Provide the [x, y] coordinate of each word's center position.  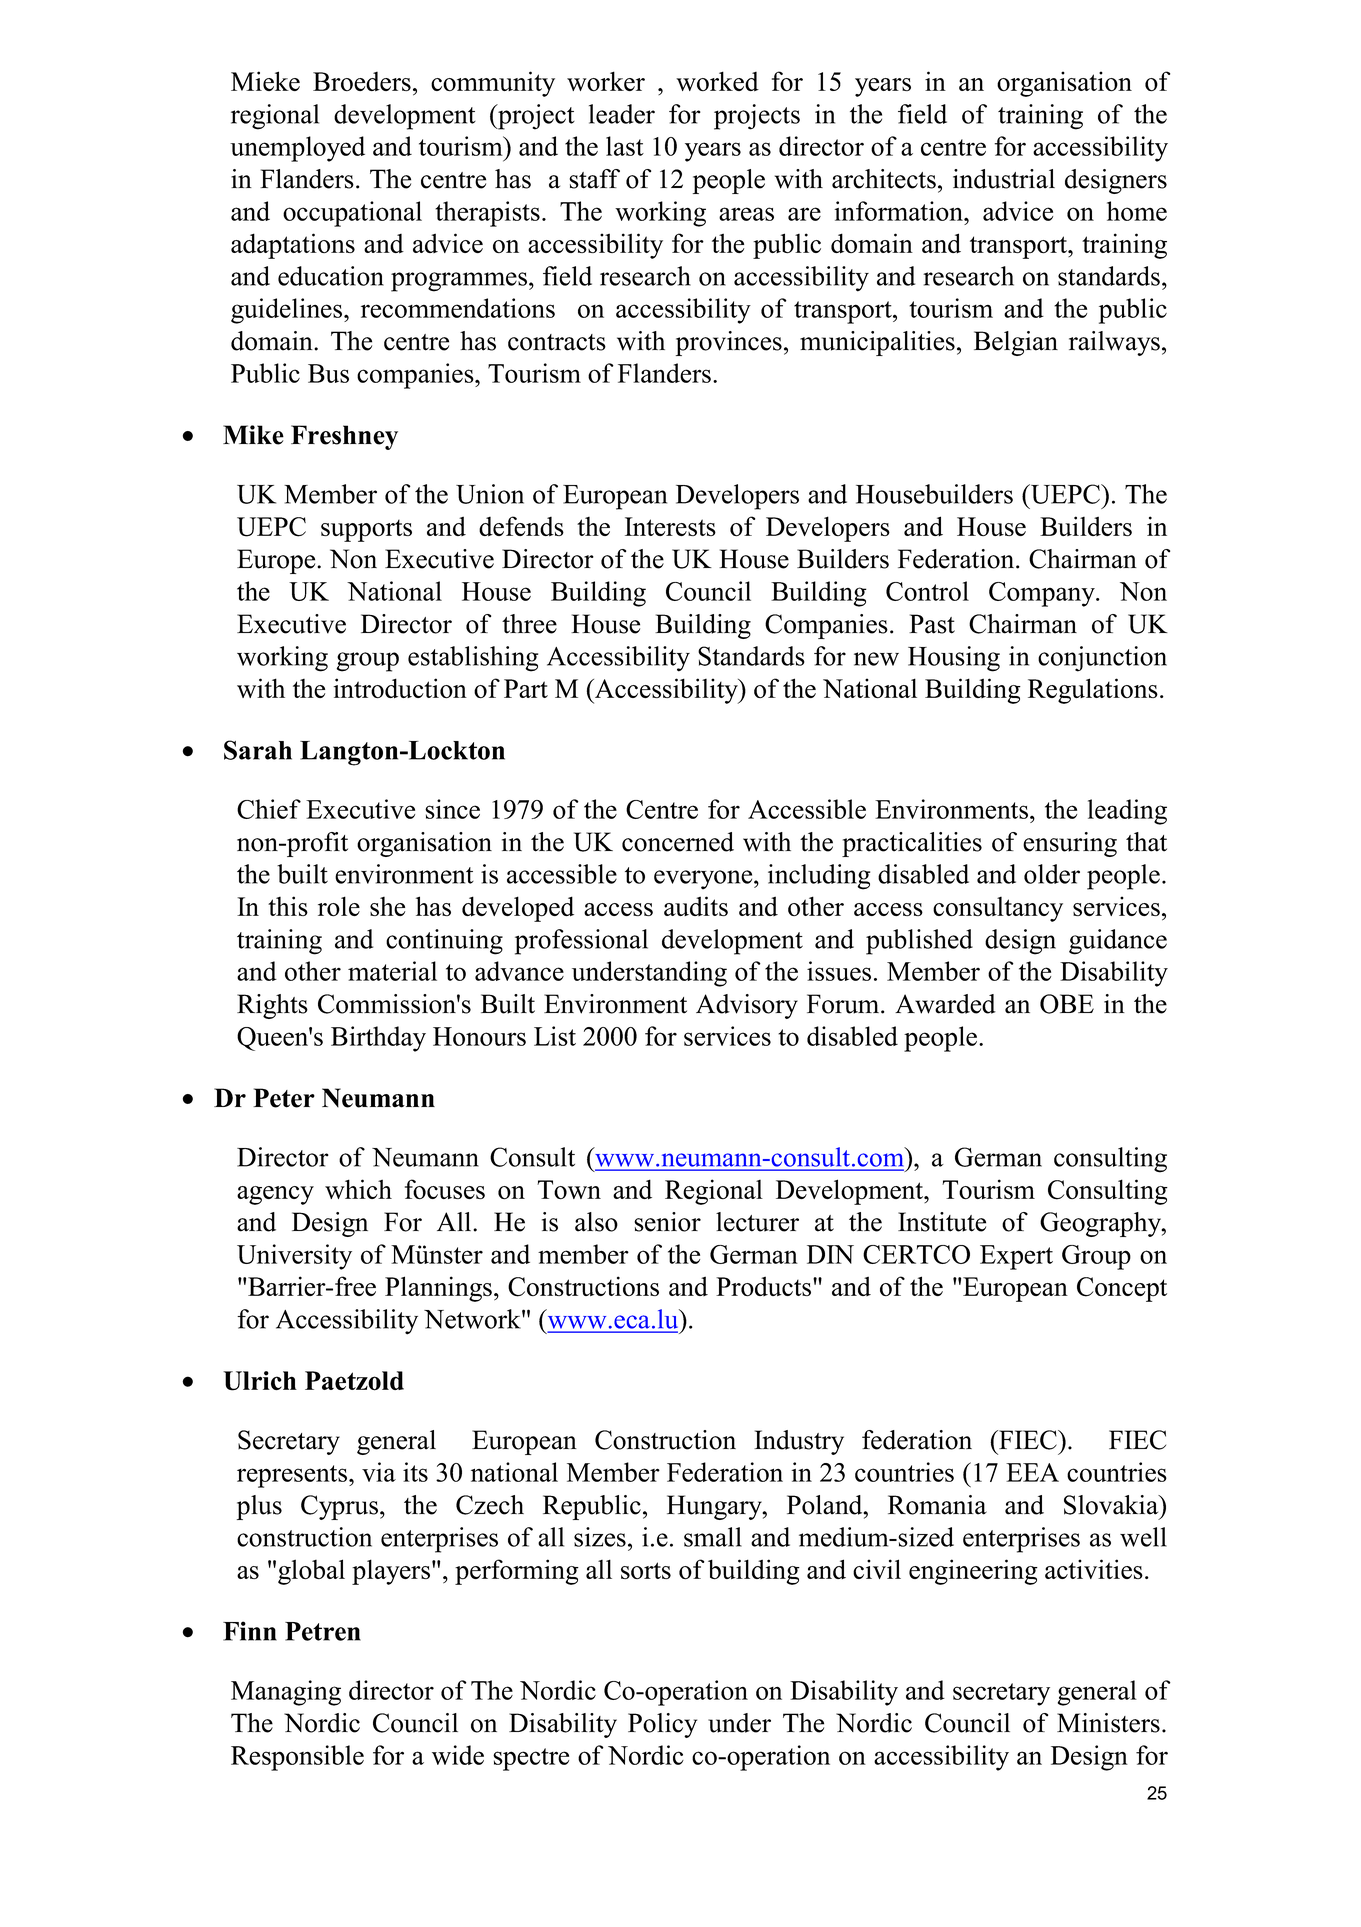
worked [717, 81]
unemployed [297, 149]
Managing [286, 1693]
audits [696, 906]
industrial [1004, 179]
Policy [662, 1725]
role [339, 906]
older [1052, 874]
